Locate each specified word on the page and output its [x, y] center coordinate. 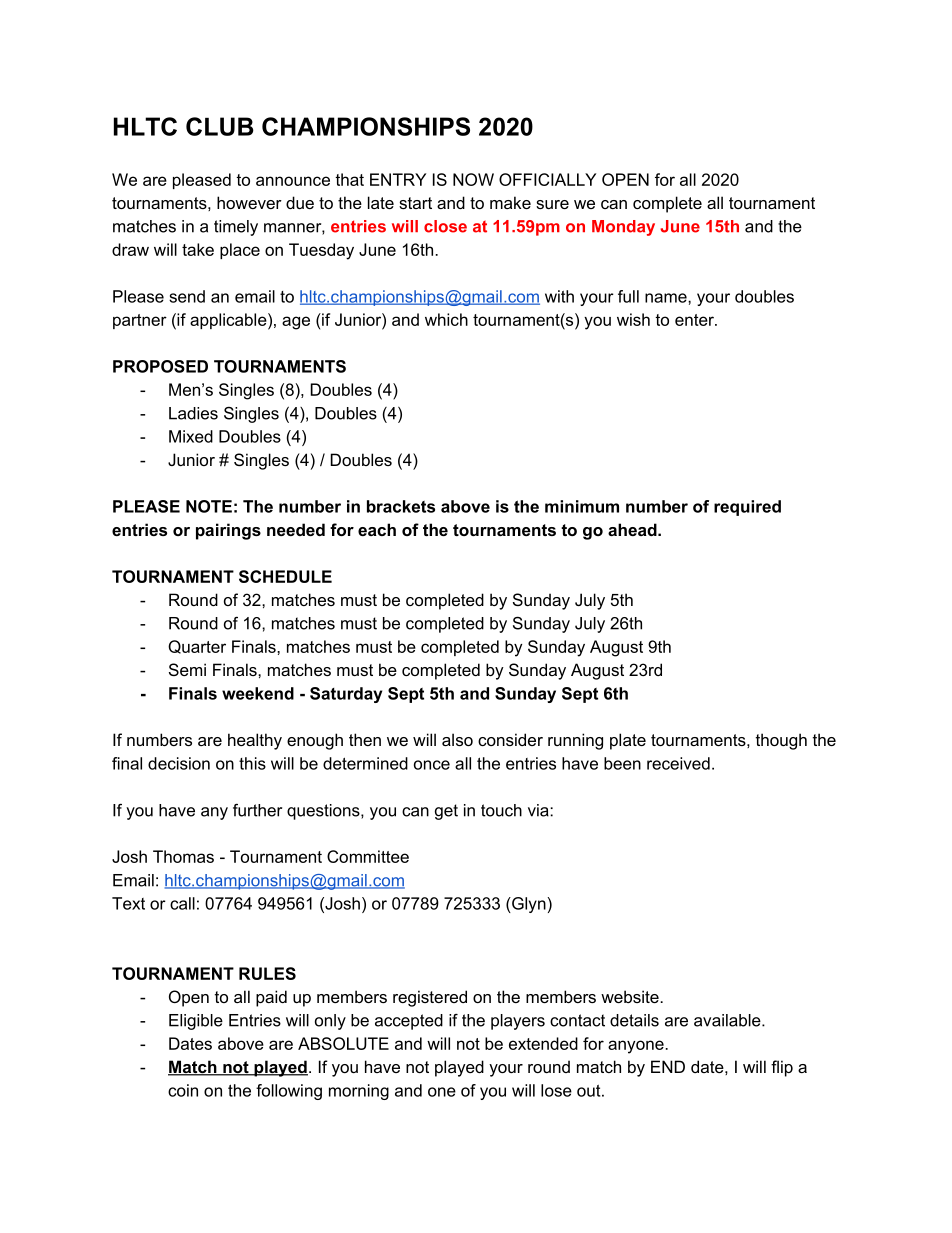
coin [183, 1090]
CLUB [220, 126]
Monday [623, 228]
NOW [473, 179]
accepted [409, 1022]
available [728, 1020]
